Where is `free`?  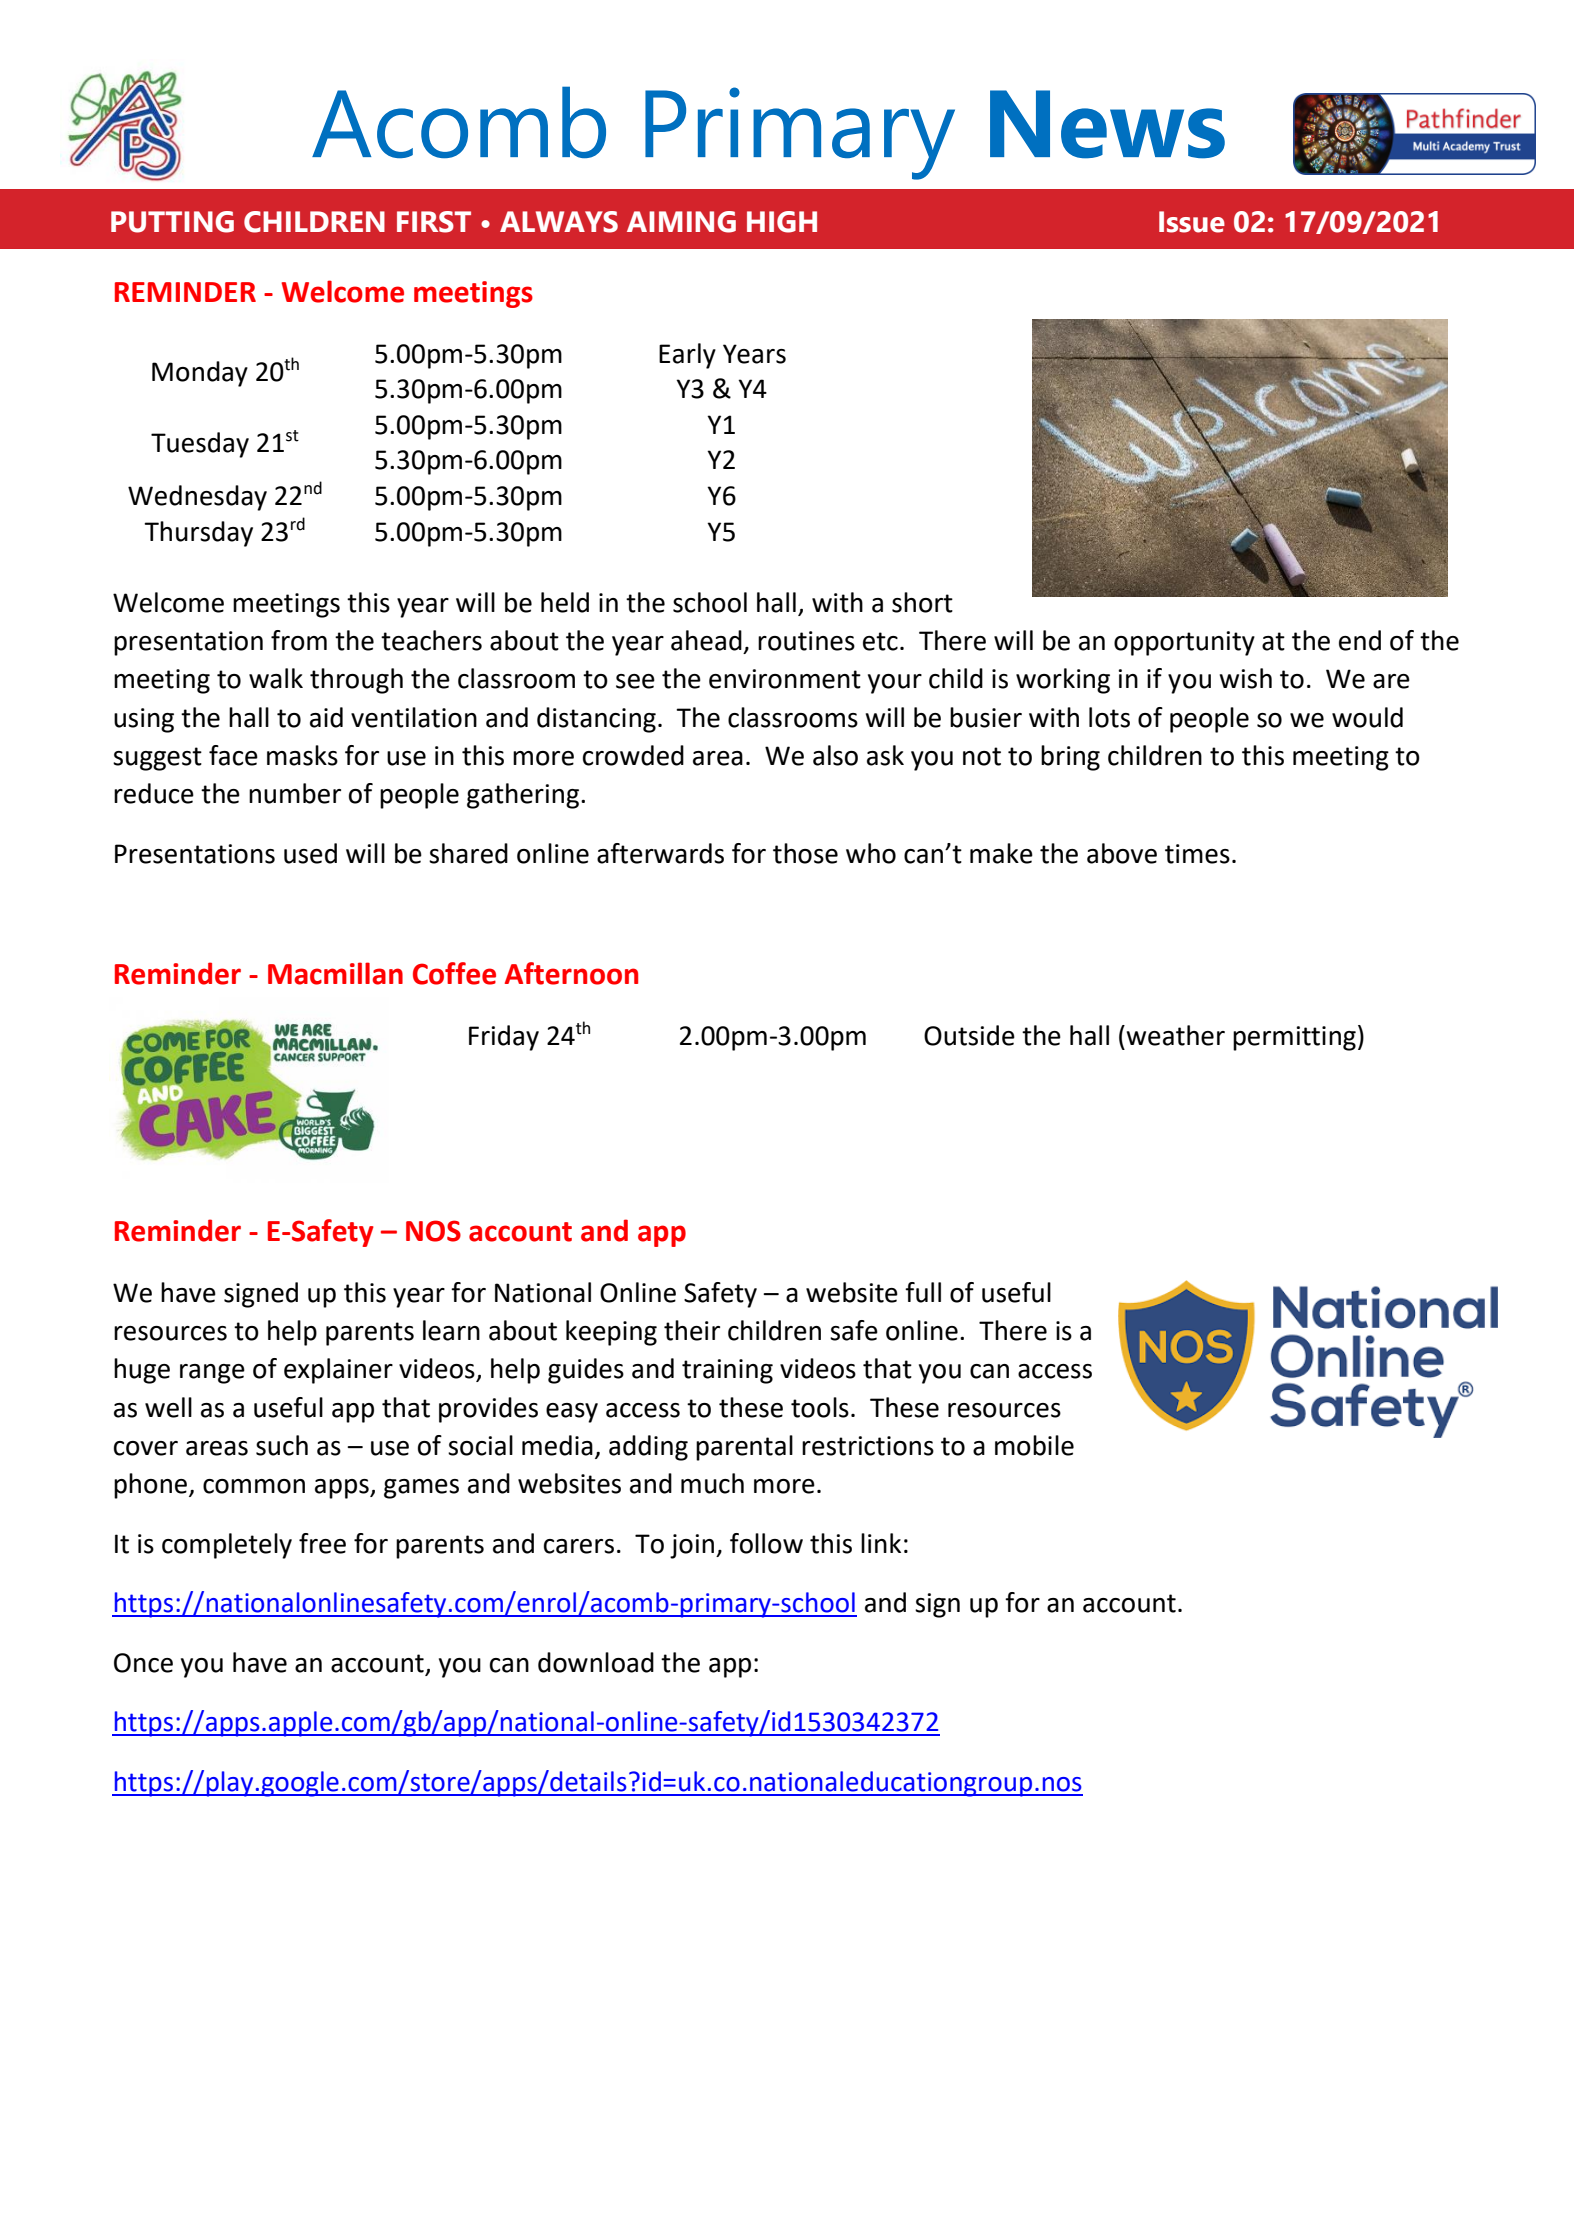
free is located at coordinates (322, 1543).
